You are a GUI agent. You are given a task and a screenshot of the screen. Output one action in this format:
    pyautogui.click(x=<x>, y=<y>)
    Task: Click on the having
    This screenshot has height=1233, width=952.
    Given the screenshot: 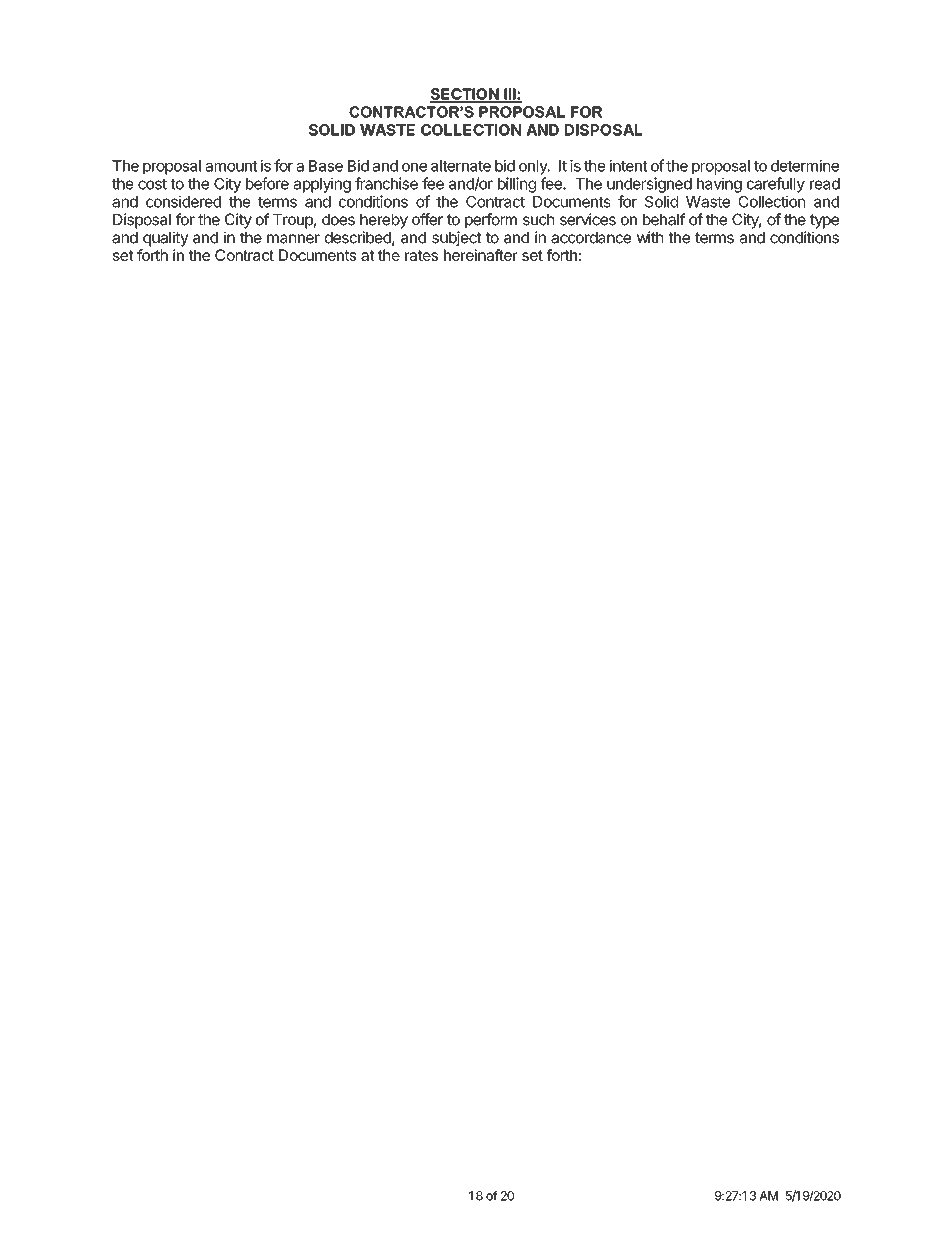 What is the action you would take?
    pyautogui.click(x=719, y=185)
